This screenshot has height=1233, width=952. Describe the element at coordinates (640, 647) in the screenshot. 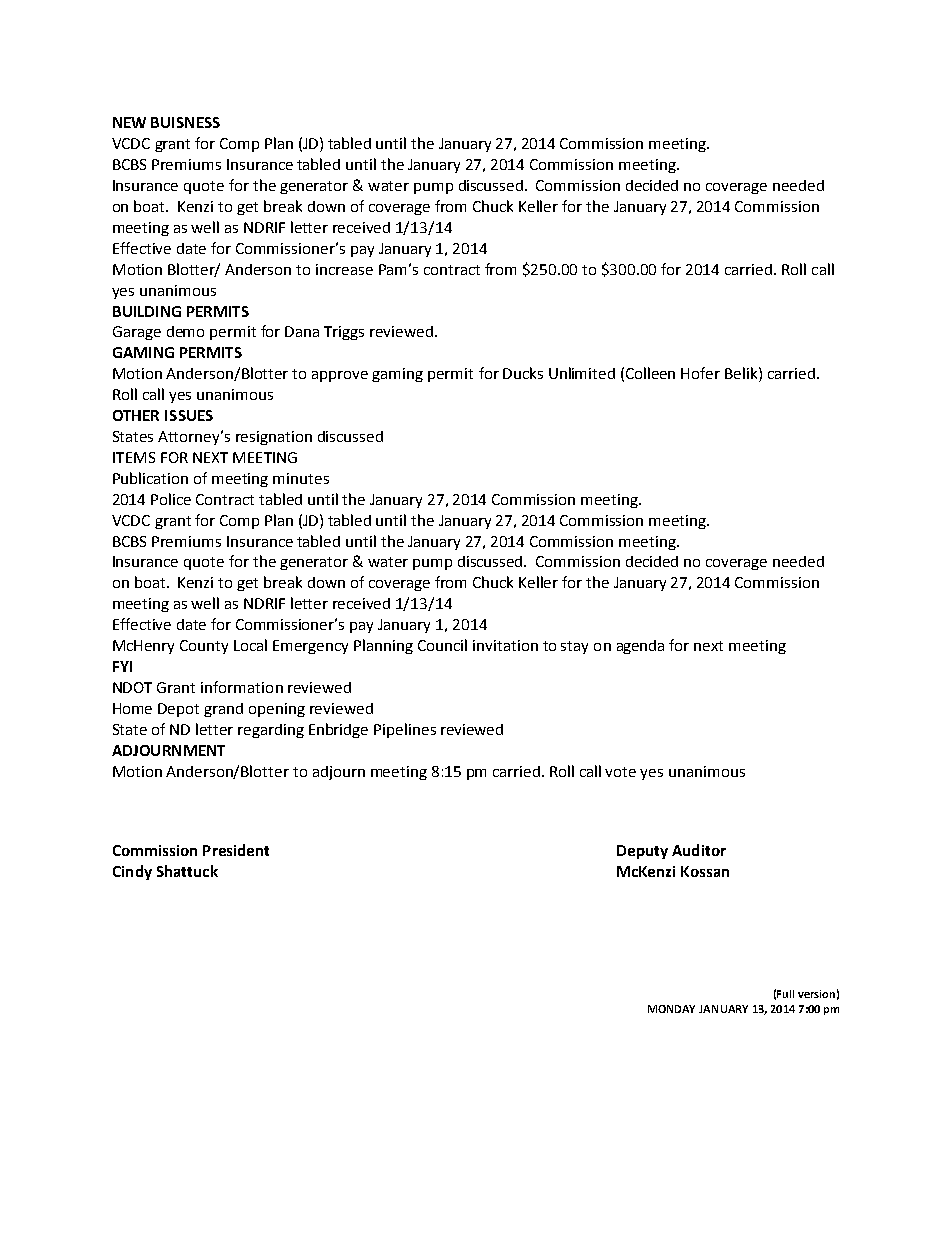

I see `agenda` at that location.
